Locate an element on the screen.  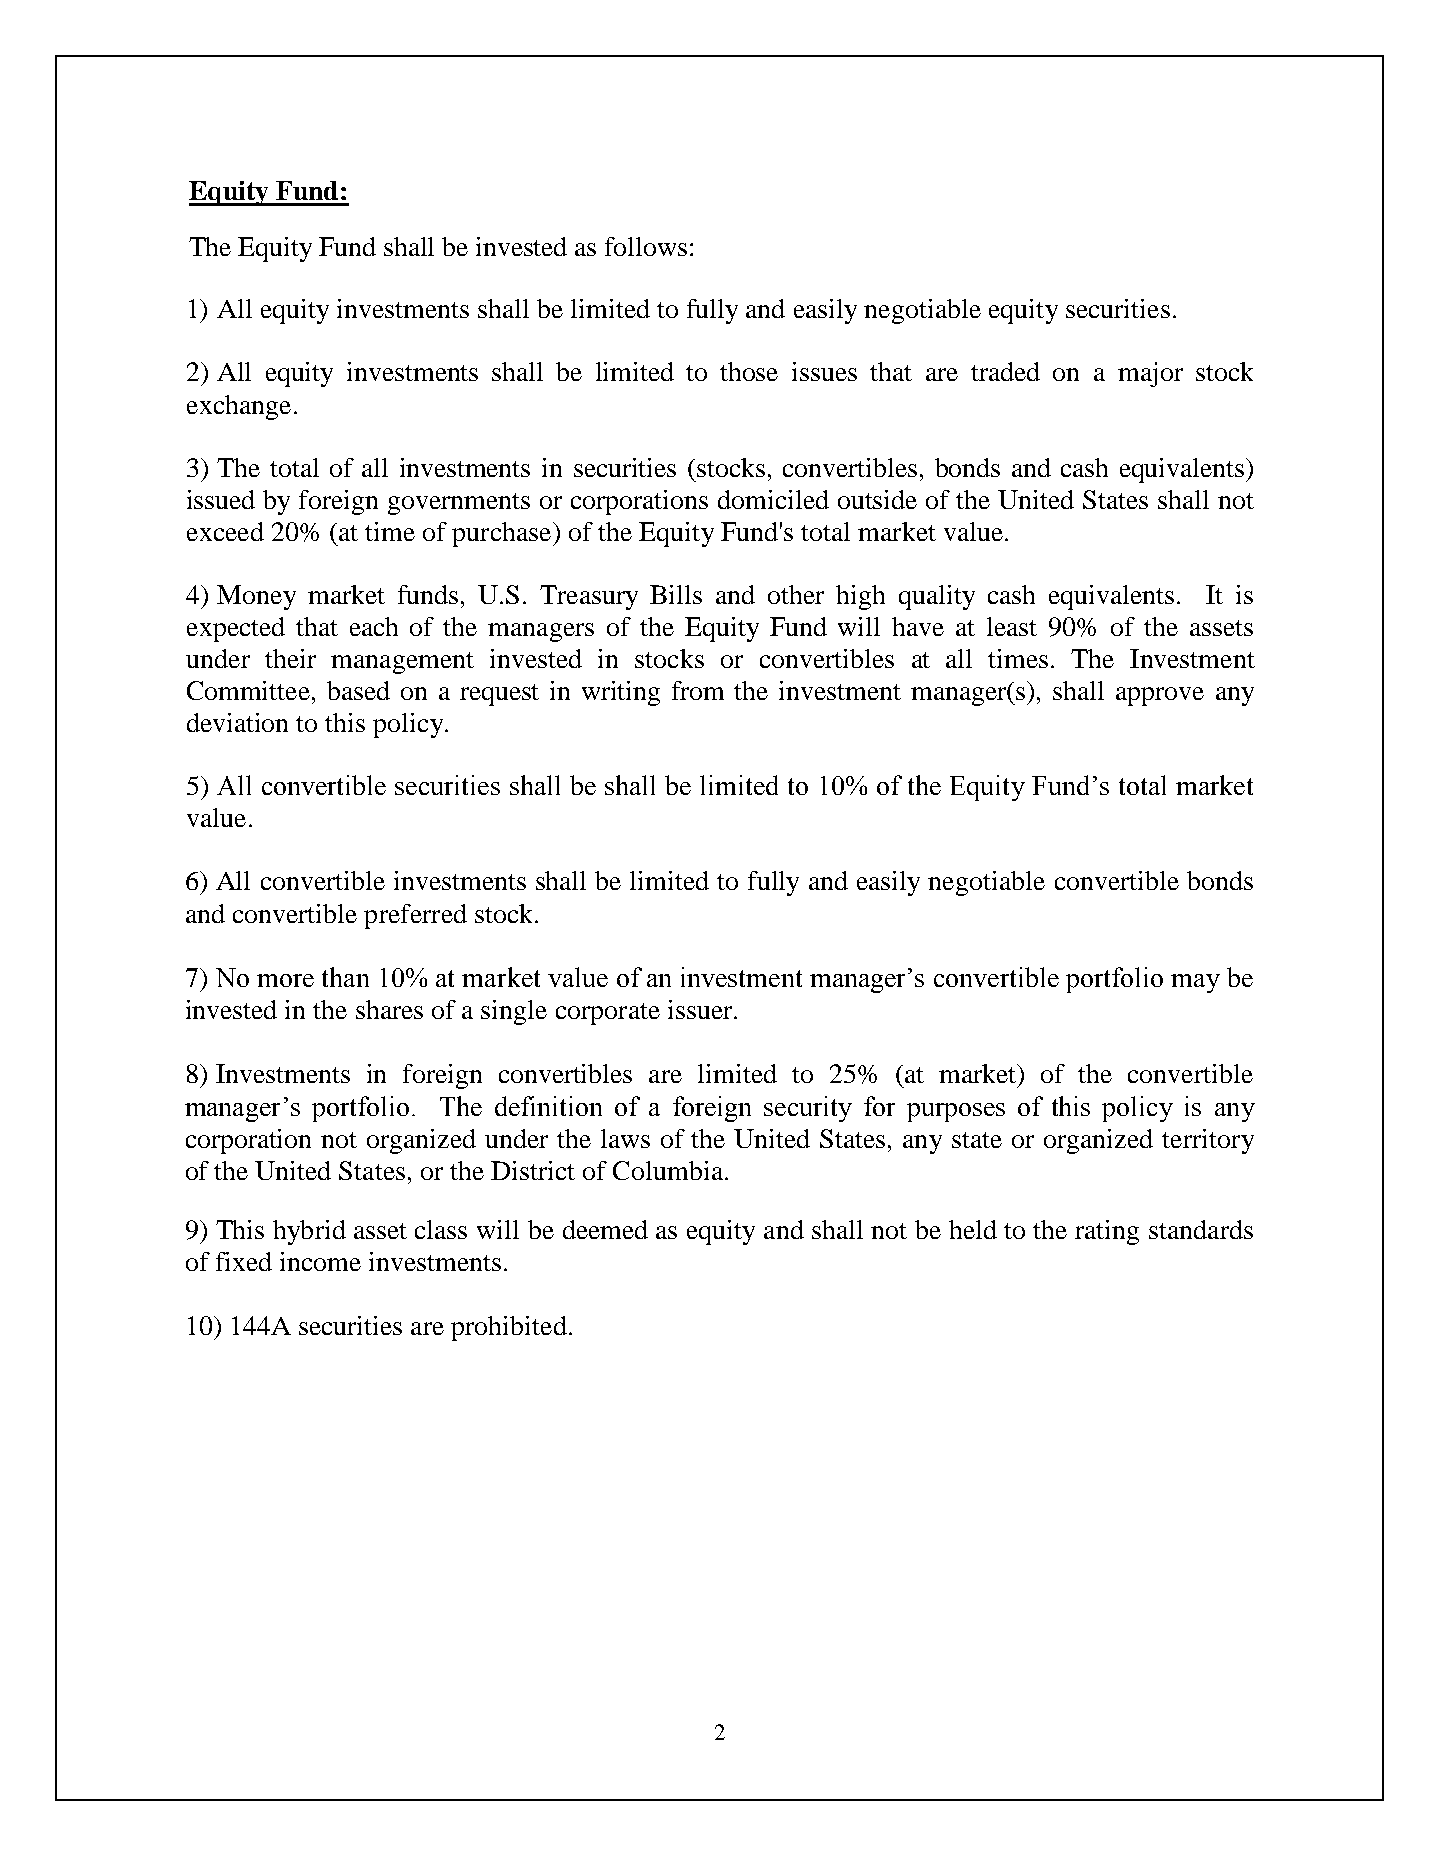
issuer is located at coordinates (701, 1009).
